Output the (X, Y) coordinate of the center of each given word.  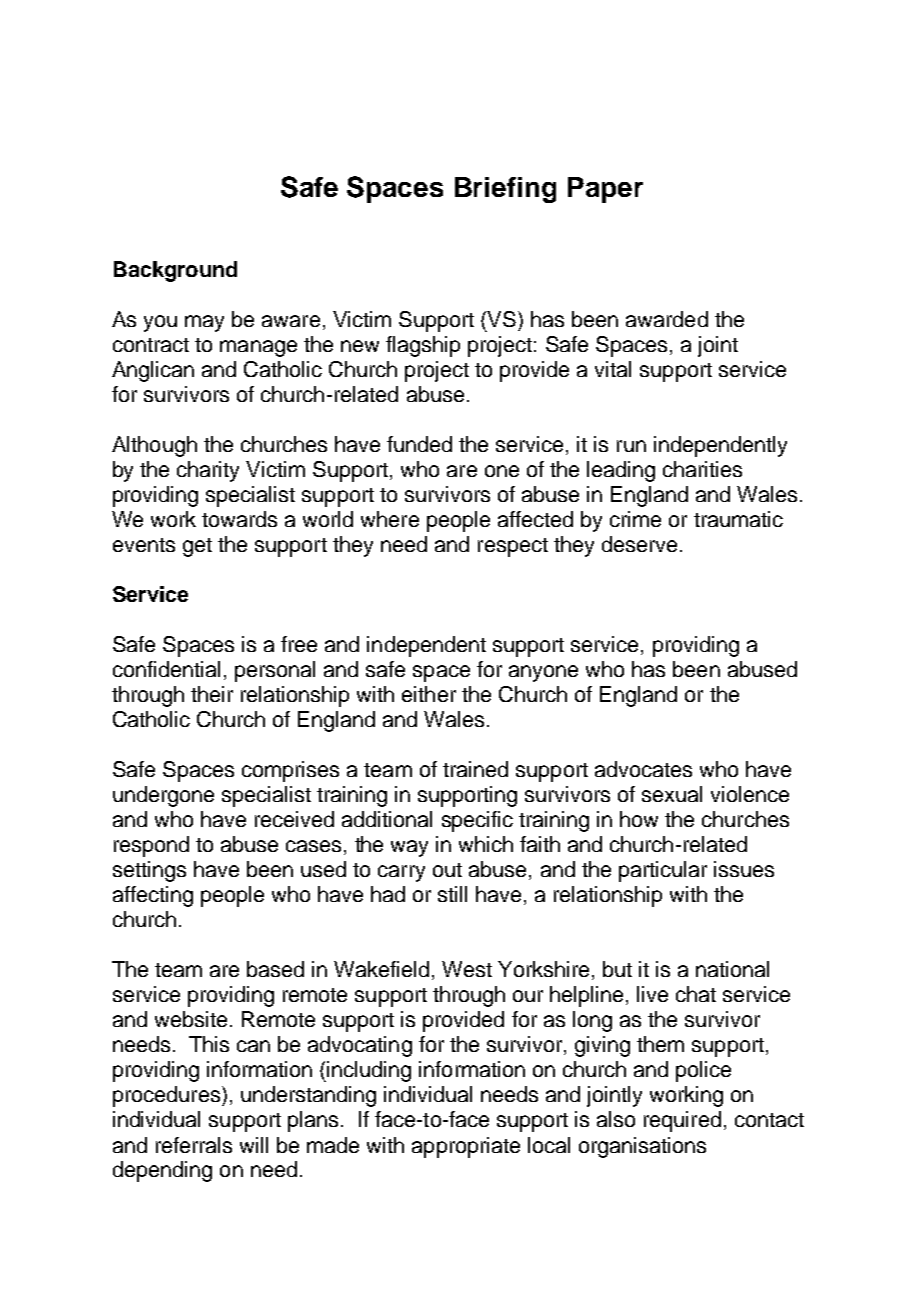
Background (175, 271)
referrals (194, 1145)
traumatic (738, 519)
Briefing (505, 190)
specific (477, 821)
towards (239, 519)
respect (513, 547)
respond (151, 846)
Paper (605, 190)
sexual (672, 794)
